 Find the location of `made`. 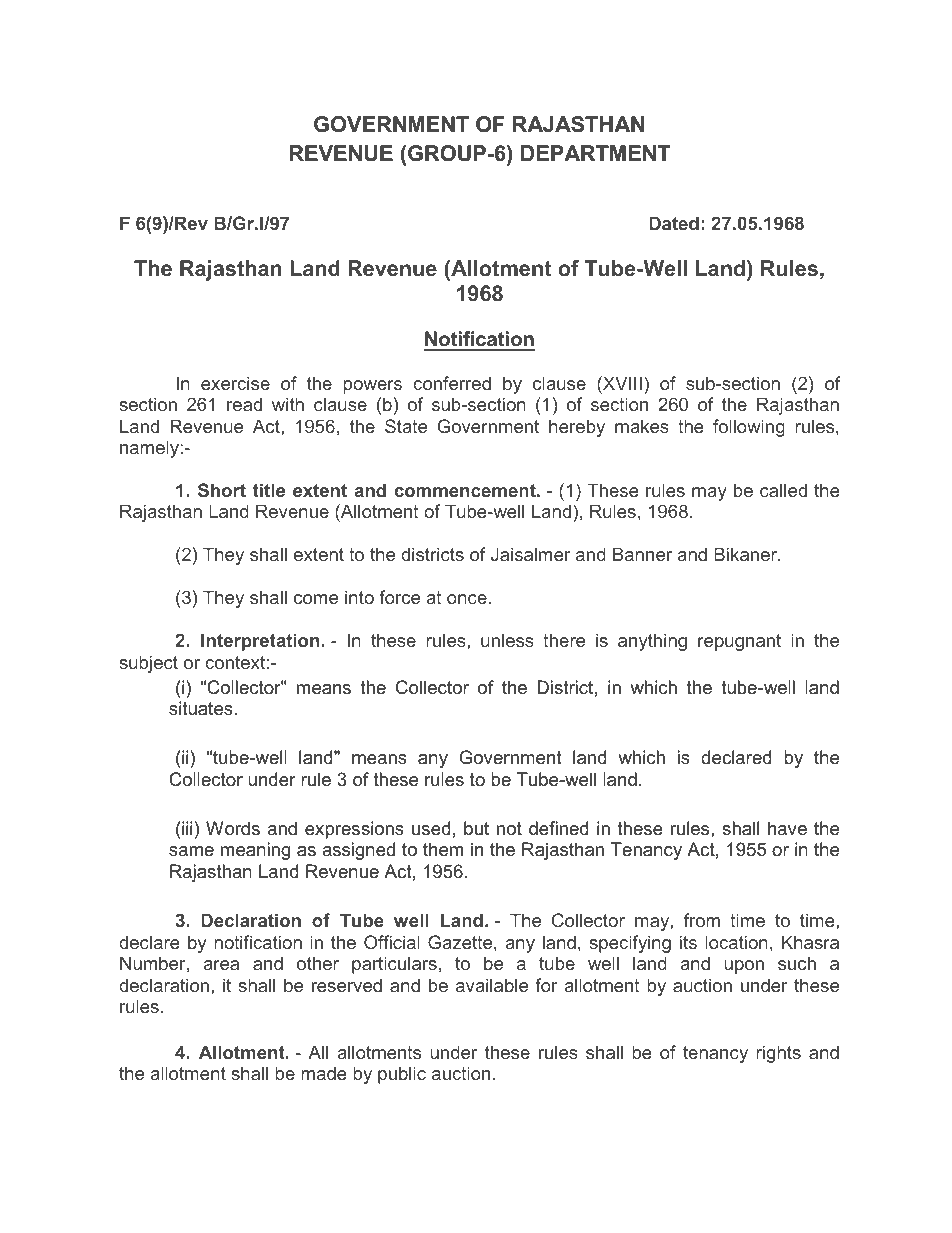

made is located at coordinates (324, 1073).
